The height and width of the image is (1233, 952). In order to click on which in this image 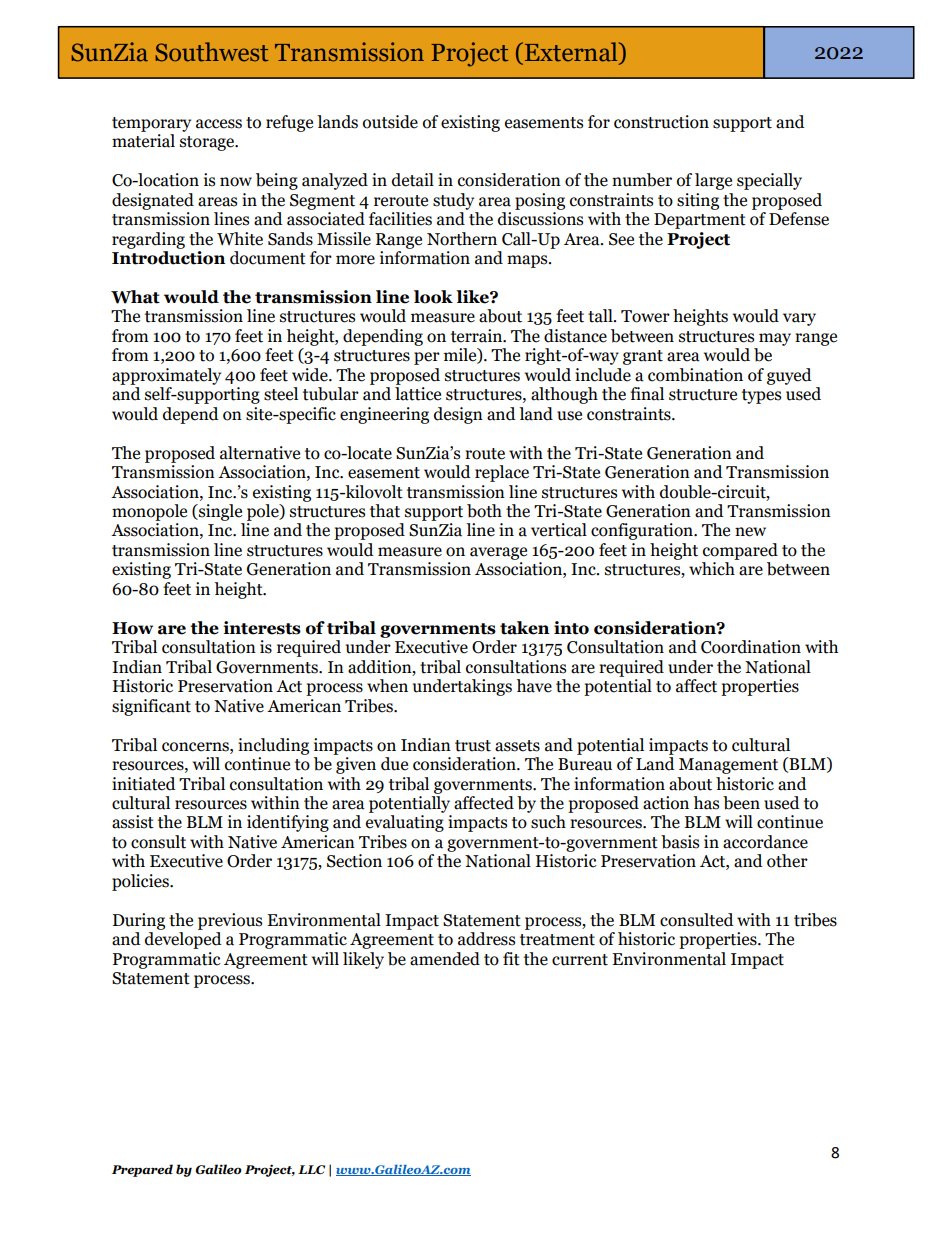, I will do `click(712, 569)`.
